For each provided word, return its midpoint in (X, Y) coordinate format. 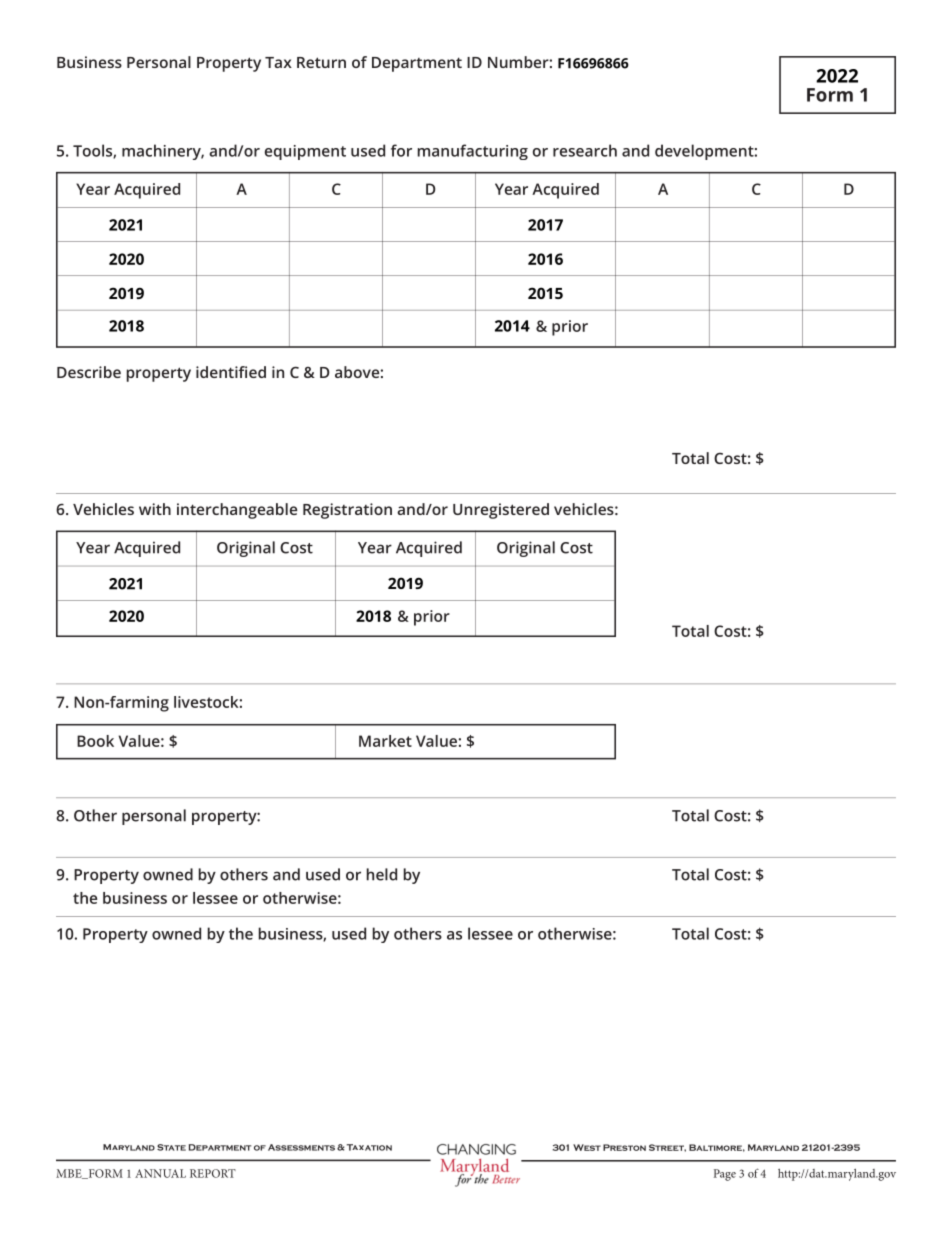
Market (385, 741)
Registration (347, 511)
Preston (624, 1147)
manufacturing (472, 152)
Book (95, 741)
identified (231, 372)
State (171, 1147)
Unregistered (501, 511)
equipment (305, 152)
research (585, 150)
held (381, 874)
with (155, 509)
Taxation (369, 1147)
